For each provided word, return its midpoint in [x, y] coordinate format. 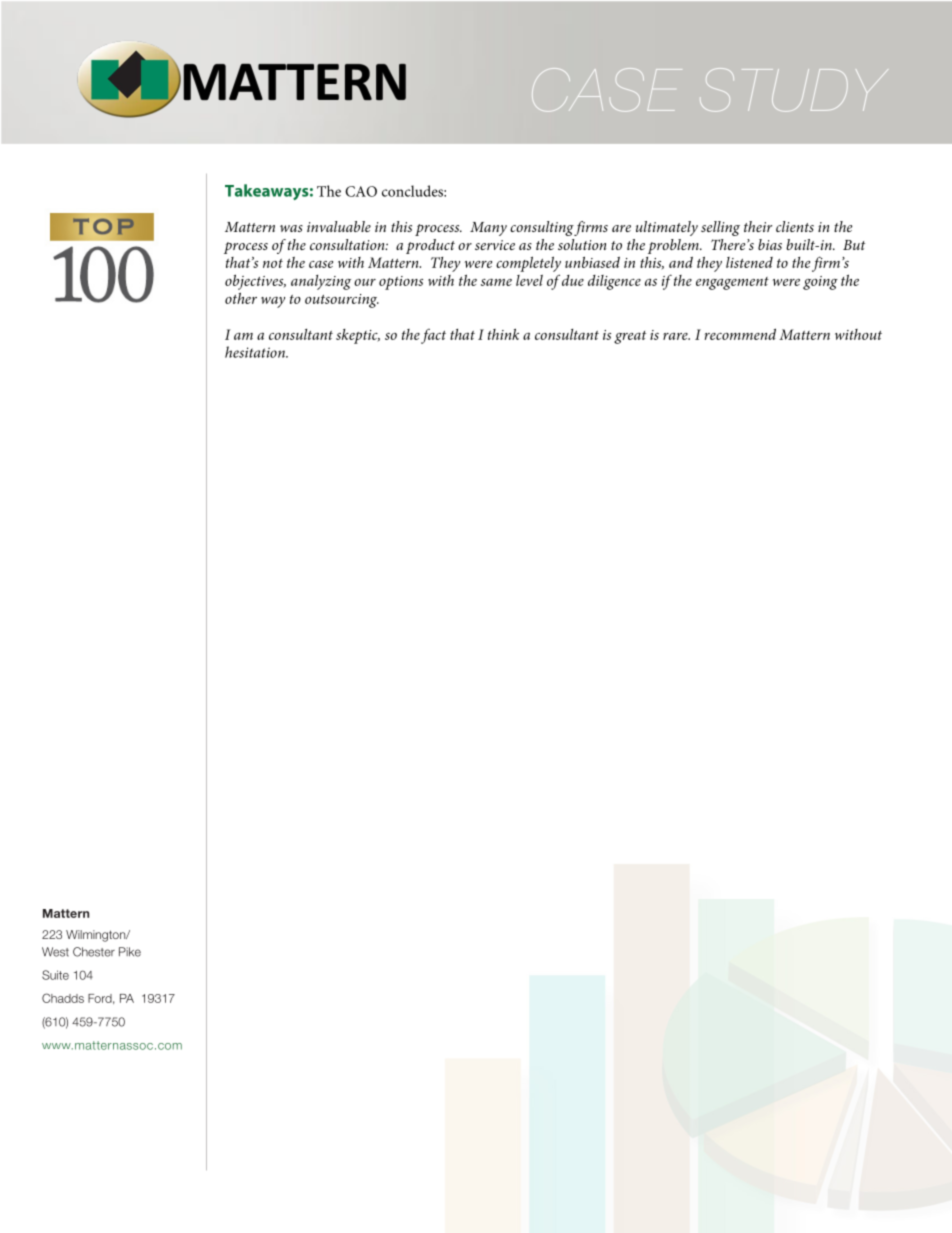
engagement [732, 283]
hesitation [256, 352]
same [496, 282]
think [503, 334]
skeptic [358, 336]
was [291, 228]
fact [433, 336]
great [630, 337]
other [241, 298]
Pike [130, 952]
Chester [94, 952]
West [55, 952]
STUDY [793, 90]
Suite [55, 975]
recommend [740, 334]
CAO [361, 191]
